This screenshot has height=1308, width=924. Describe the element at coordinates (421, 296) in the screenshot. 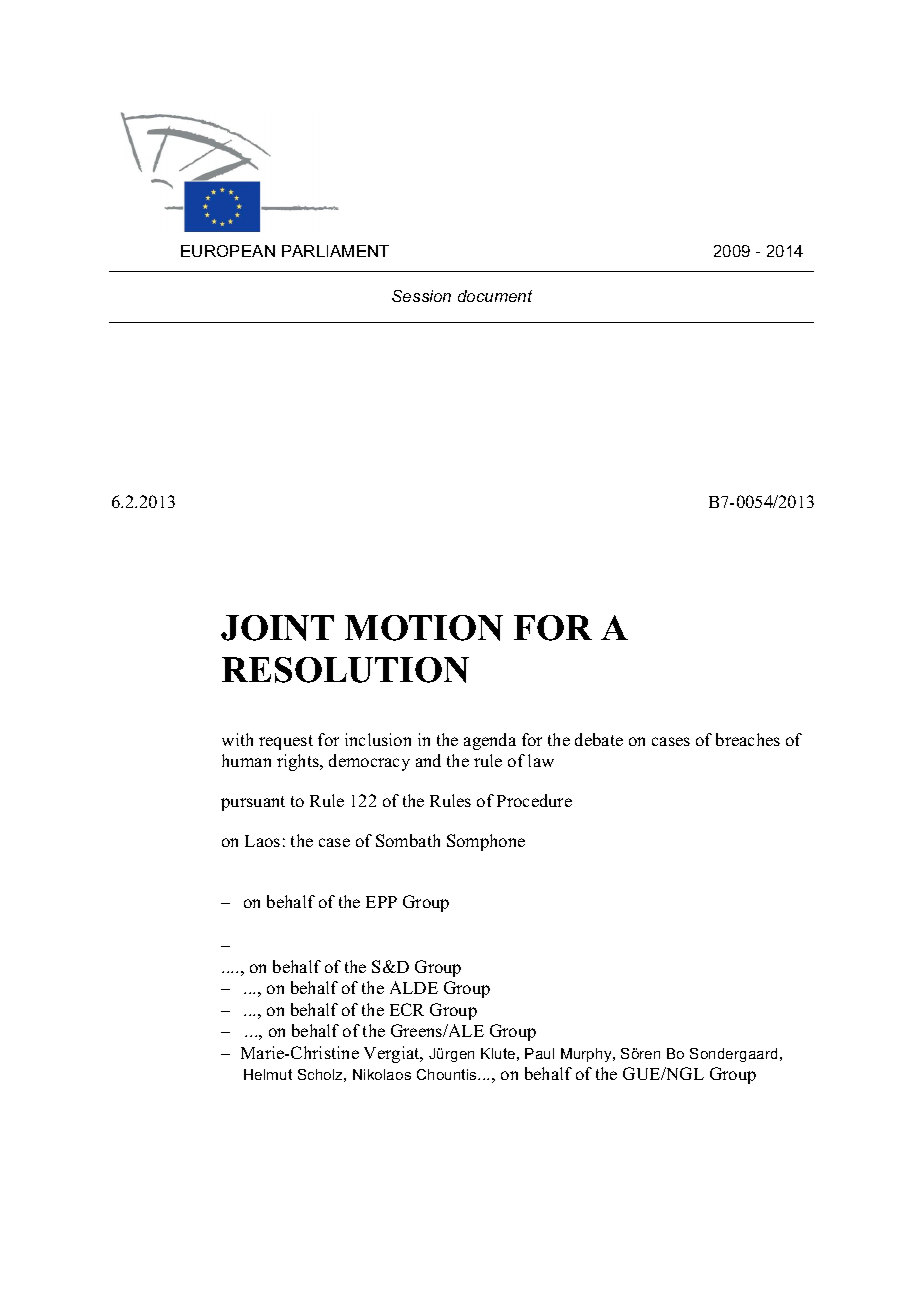

I see `Session` at that location.
